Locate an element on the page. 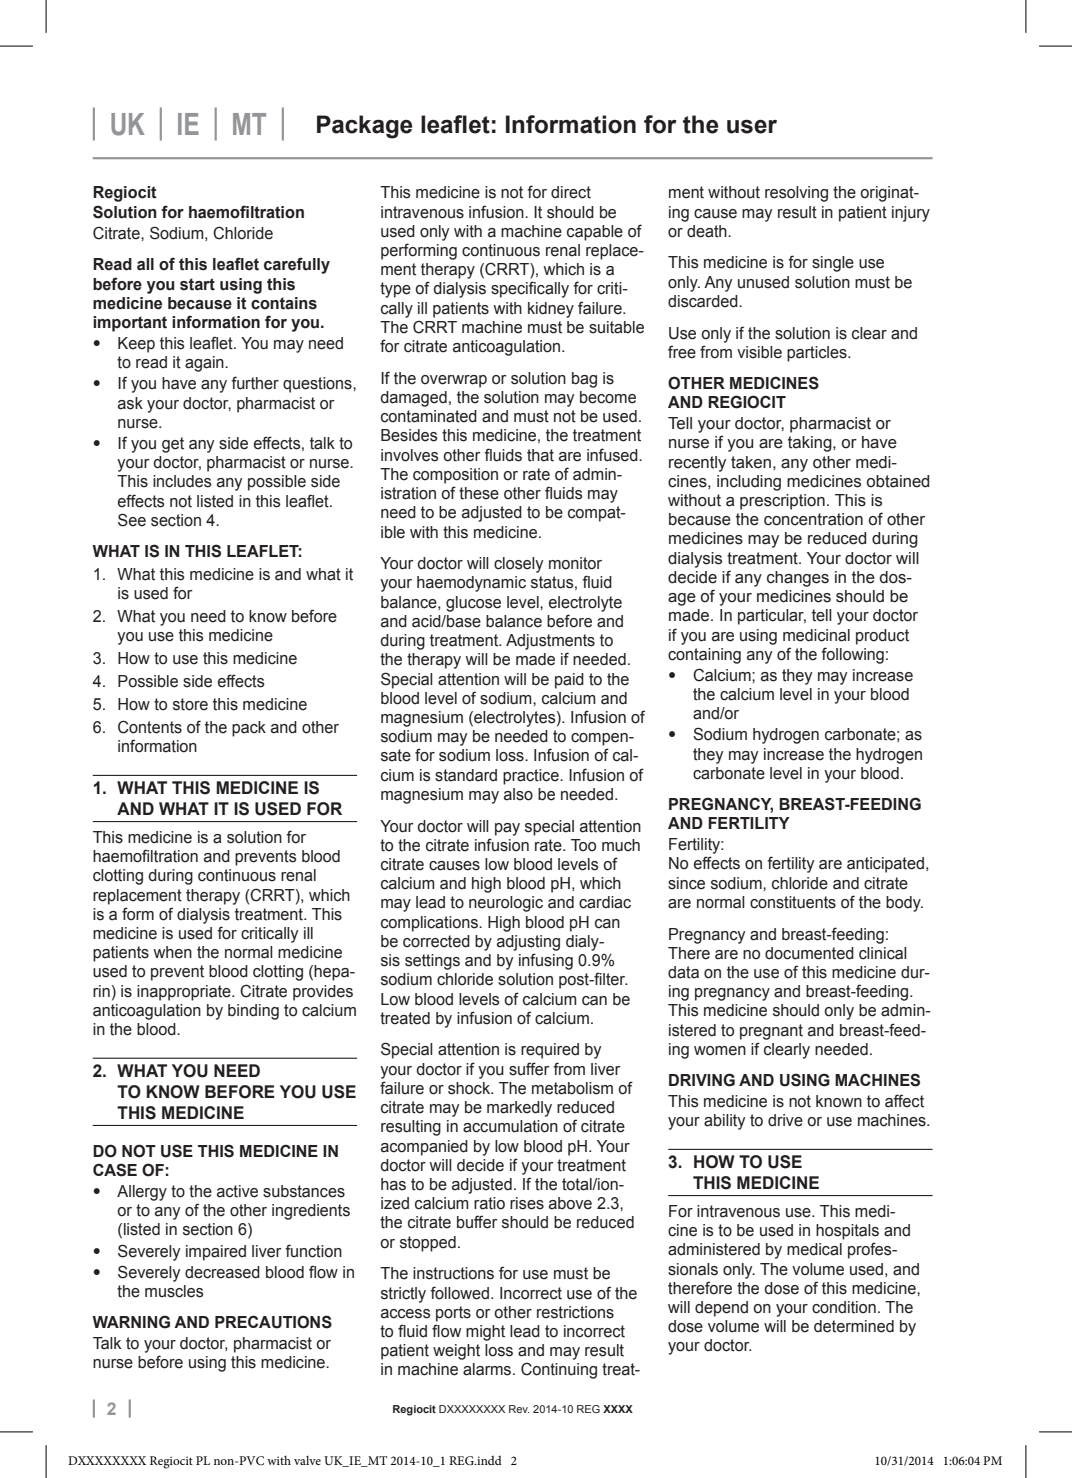 The width and height of the document is (1072, 1478). resolving is located at coordinates (796, 194).
